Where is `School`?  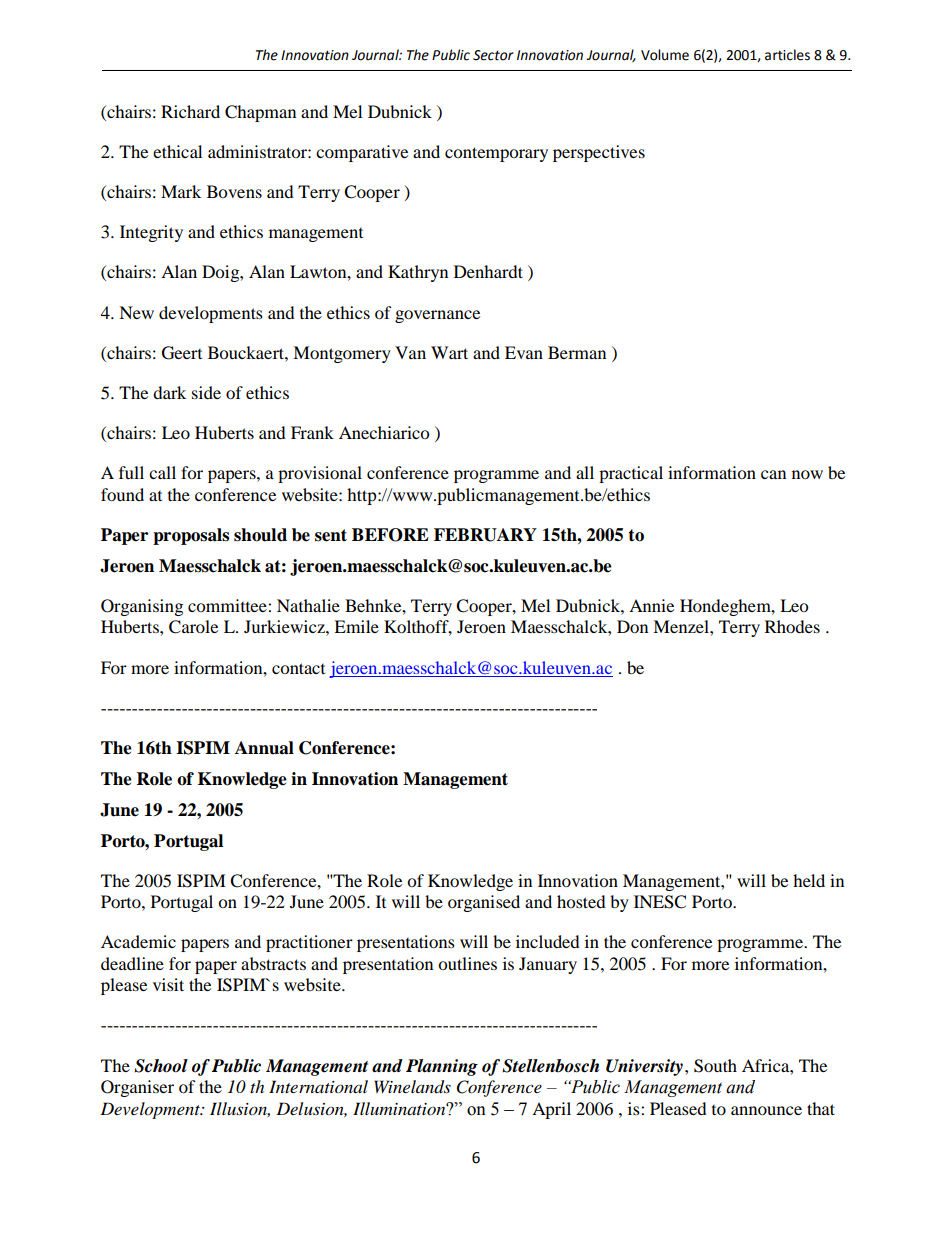
School is located at coordinates (161, 1066).
